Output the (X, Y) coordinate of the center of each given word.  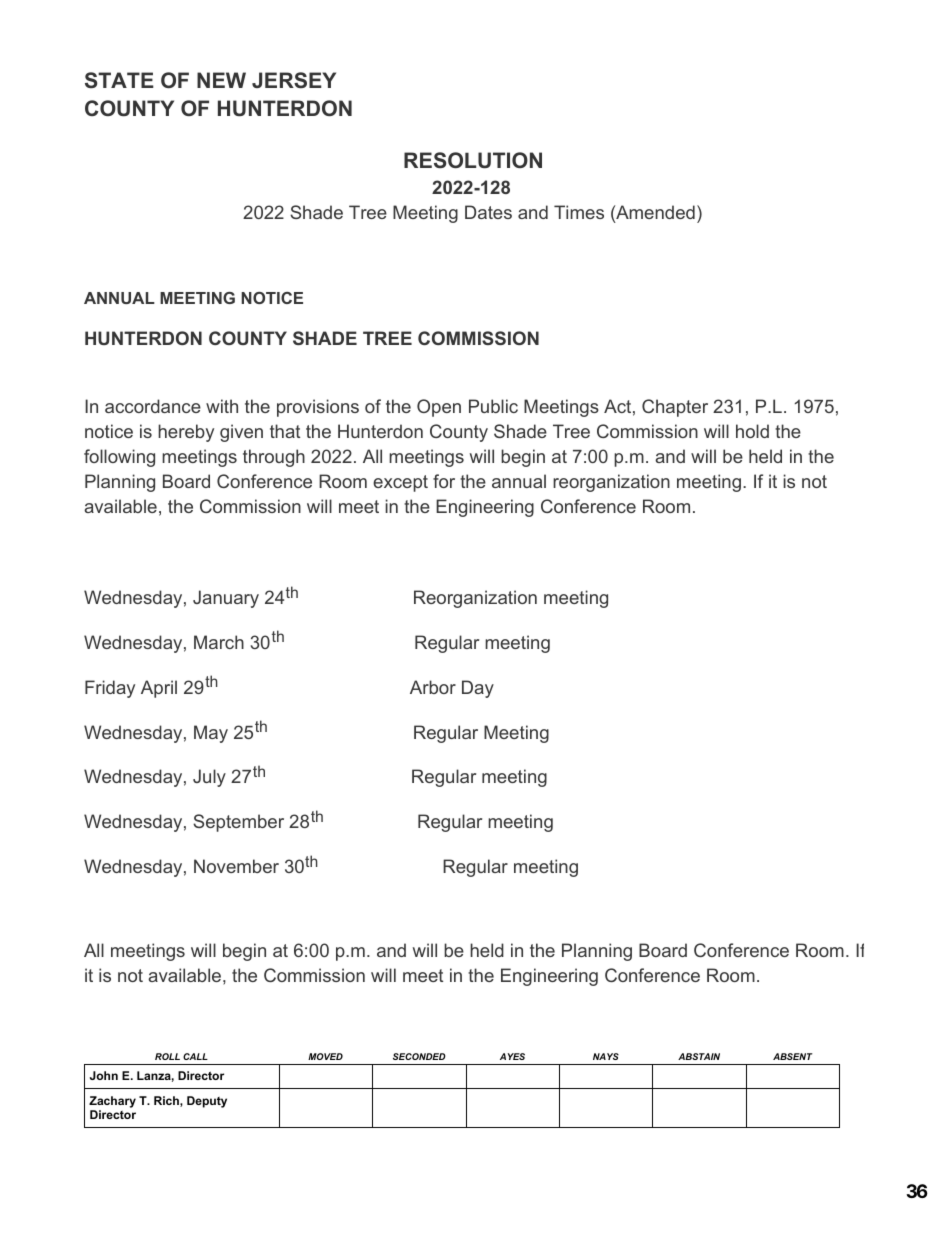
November (236, 866)
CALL (195, 1056)
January (226, 599)
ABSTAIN (699, 1056)
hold (752, 431)
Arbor (433, 687)
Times (579, 212)
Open (439, 408)
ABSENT (793, 1056)
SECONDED (419, 1056)
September (238, 823)
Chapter (675, 408)
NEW (221, 80)
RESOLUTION (473, 160)
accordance (153, 406)
